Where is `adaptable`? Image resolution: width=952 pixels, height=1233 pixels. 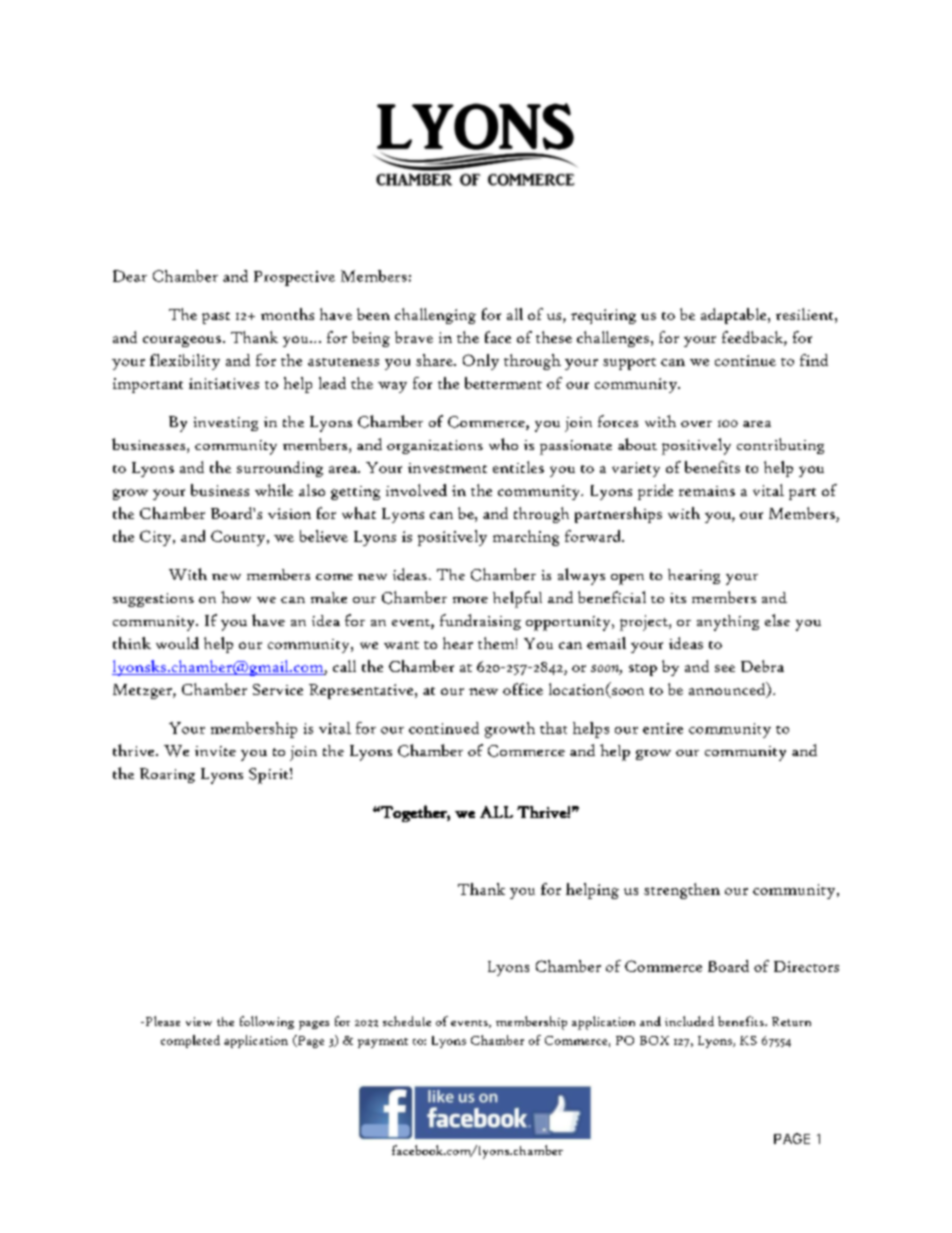 adaptable is located at coordinates (735, 316).
